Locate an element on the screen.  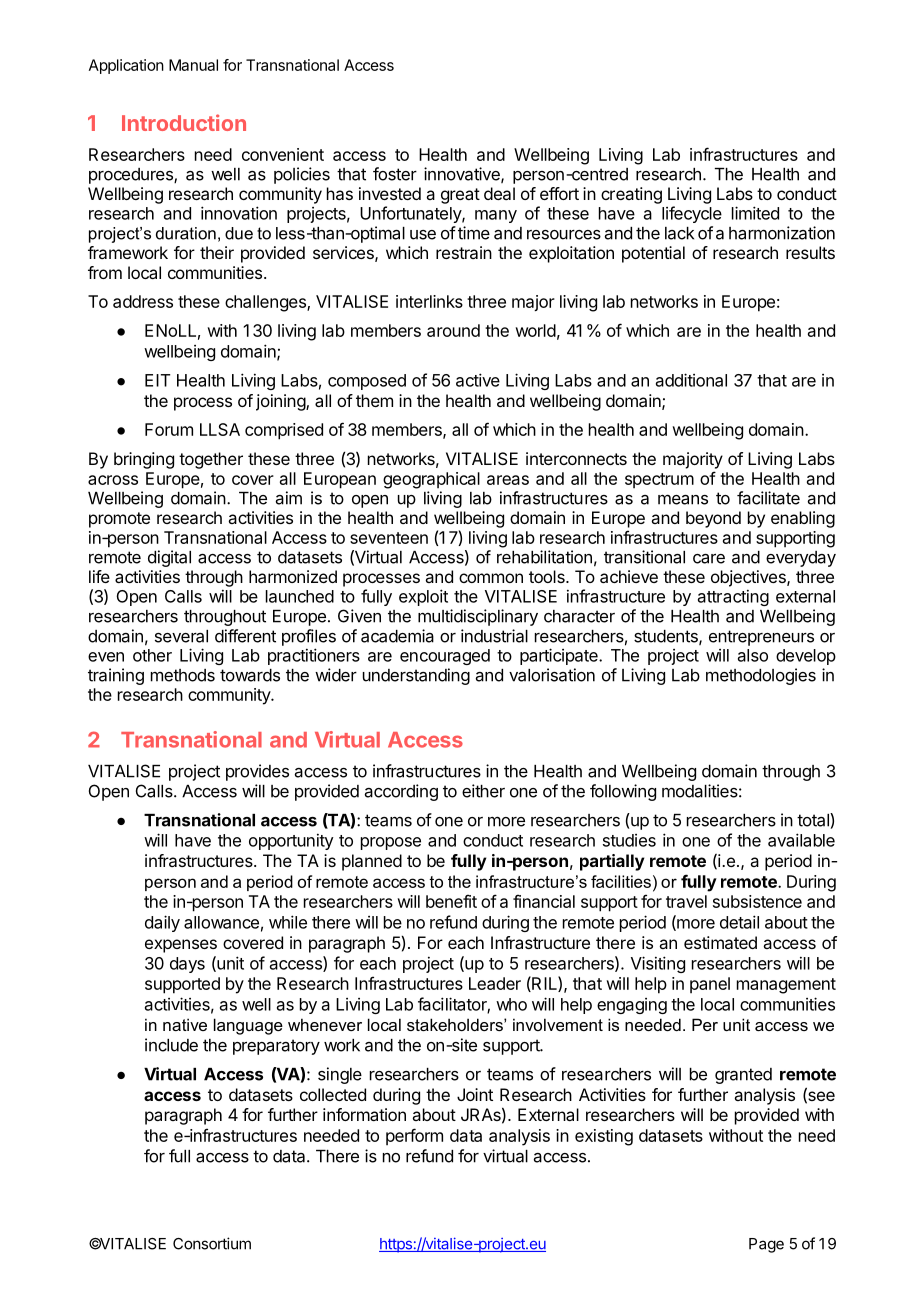
total is located at coordinates (814, 820).
